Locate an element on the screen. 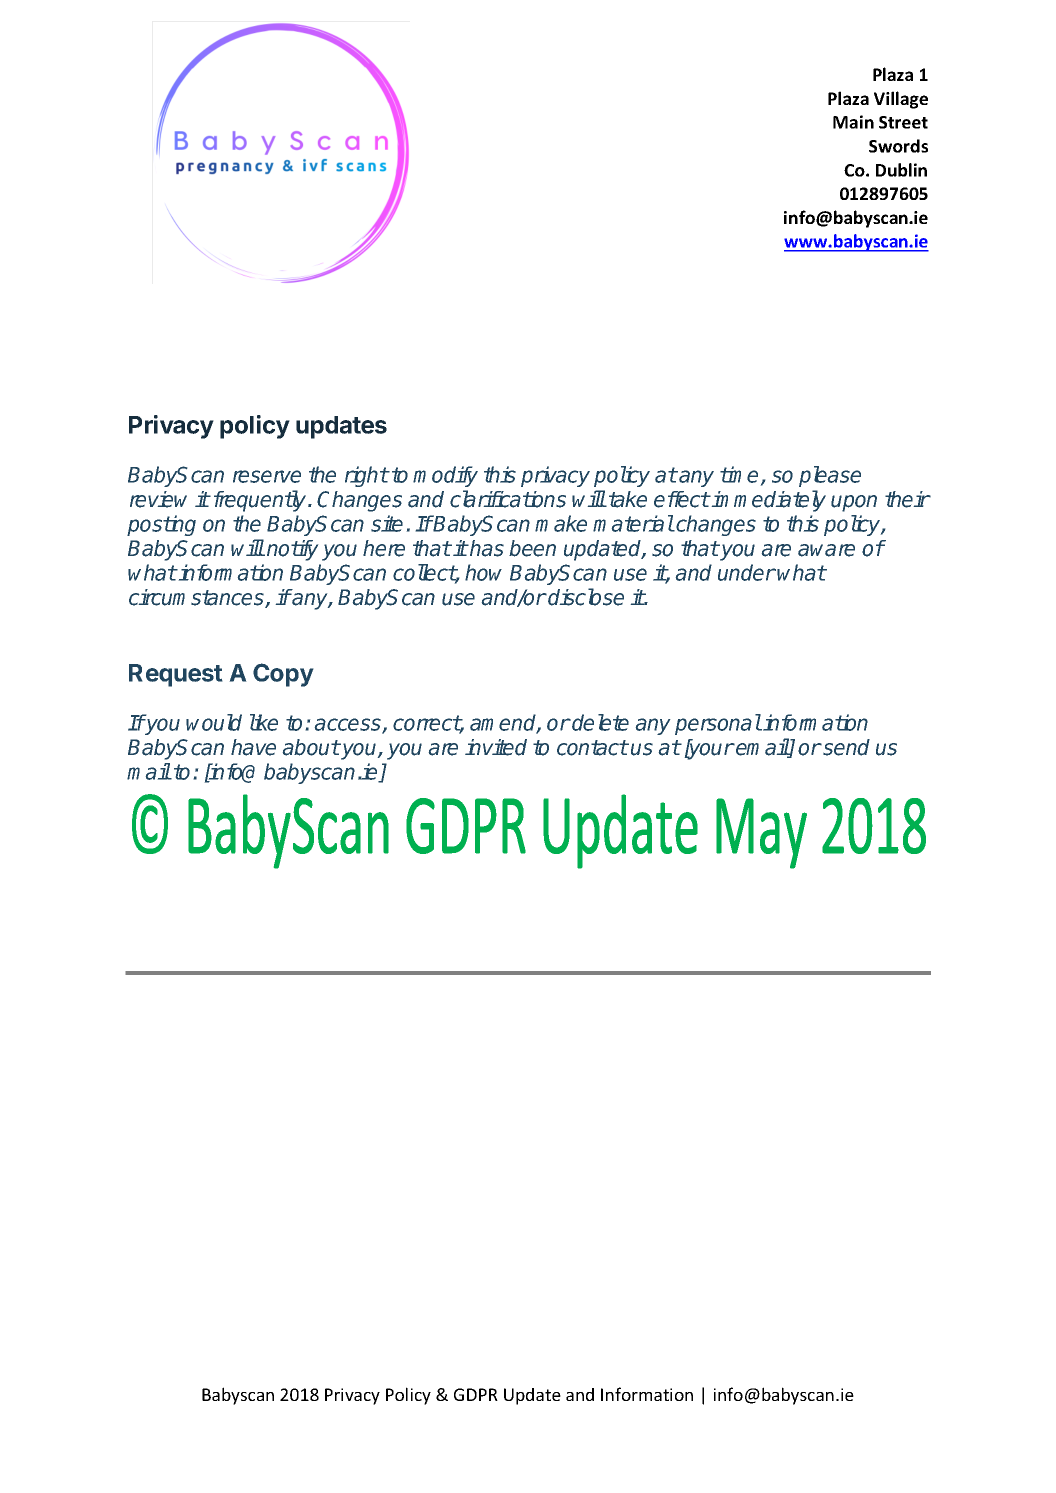 The width and height of the screenshot is (1056, 1493). contact is located at coordinates (592, 748).
